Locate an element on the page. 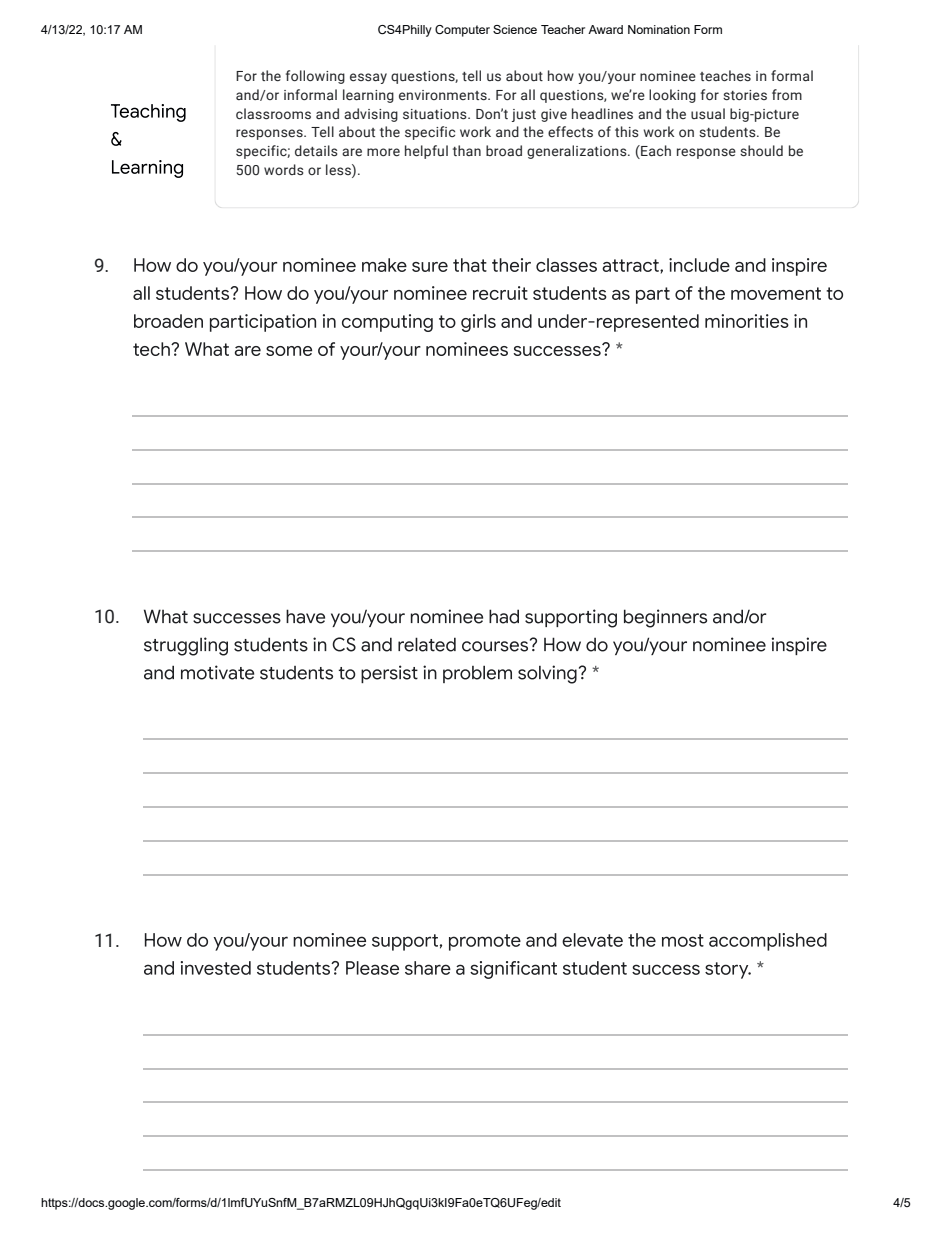  classrooms is located at coordinates (273, 114).
